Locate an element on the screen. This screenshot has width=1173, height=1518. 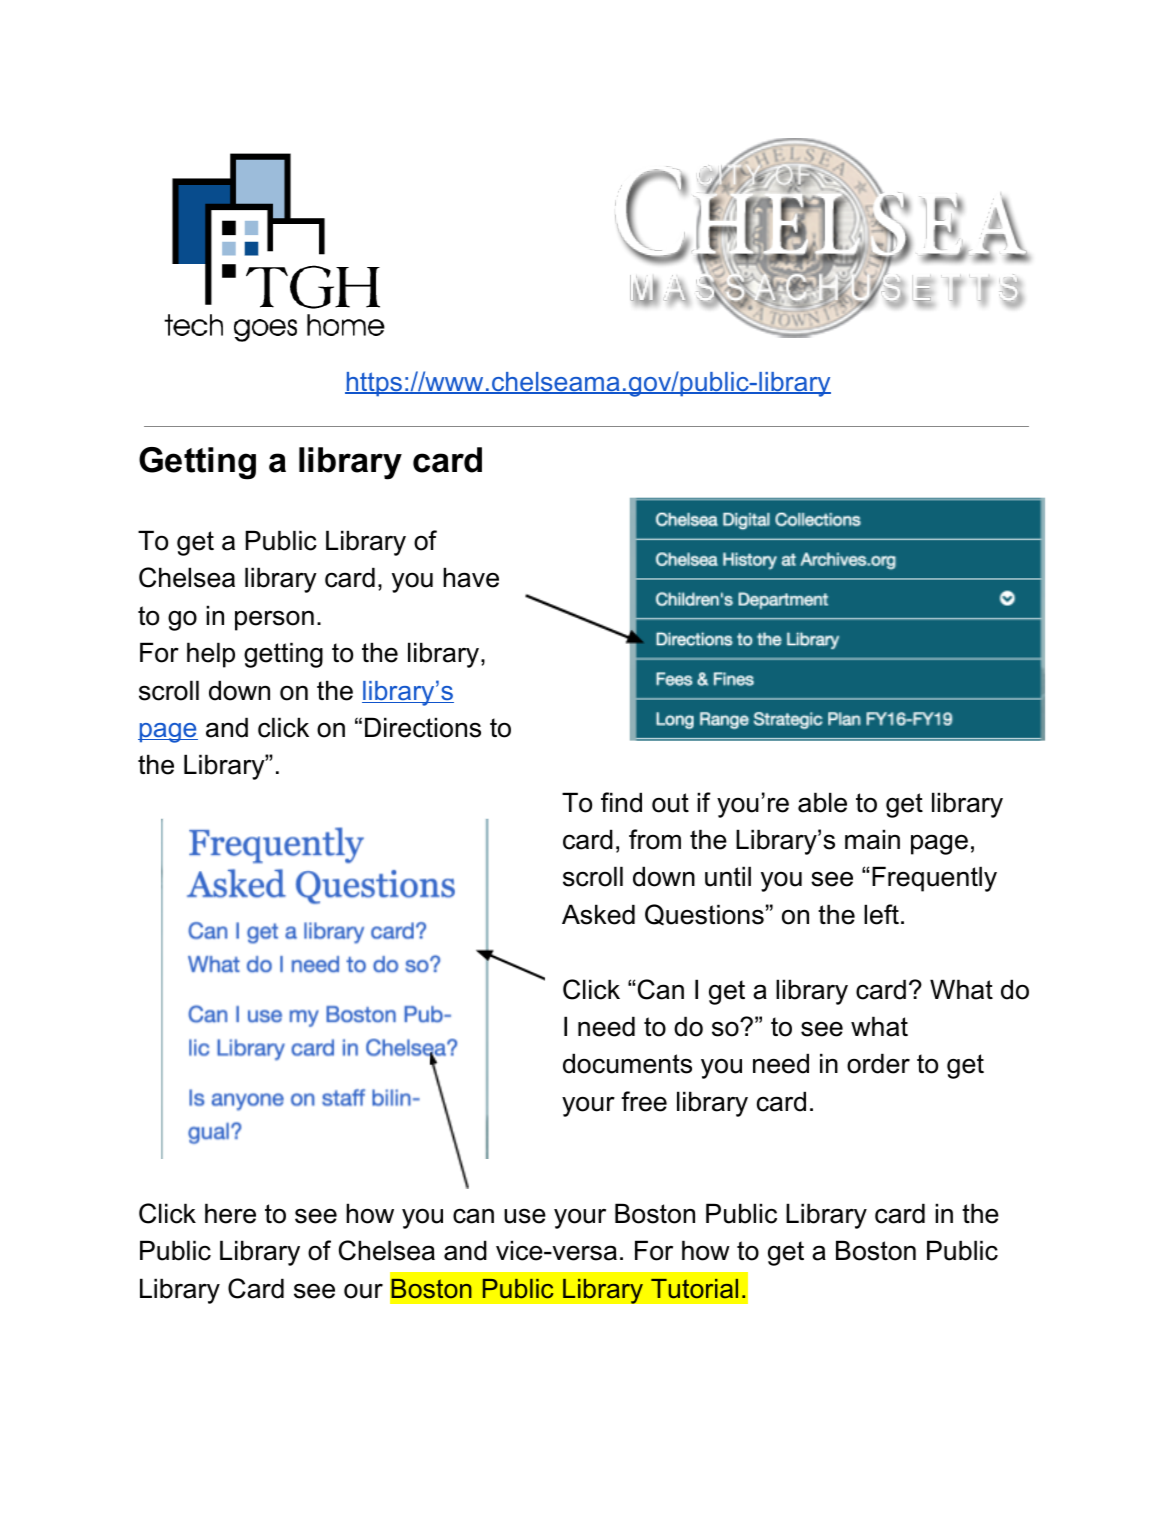
left is located at coordinates (881, 914).
